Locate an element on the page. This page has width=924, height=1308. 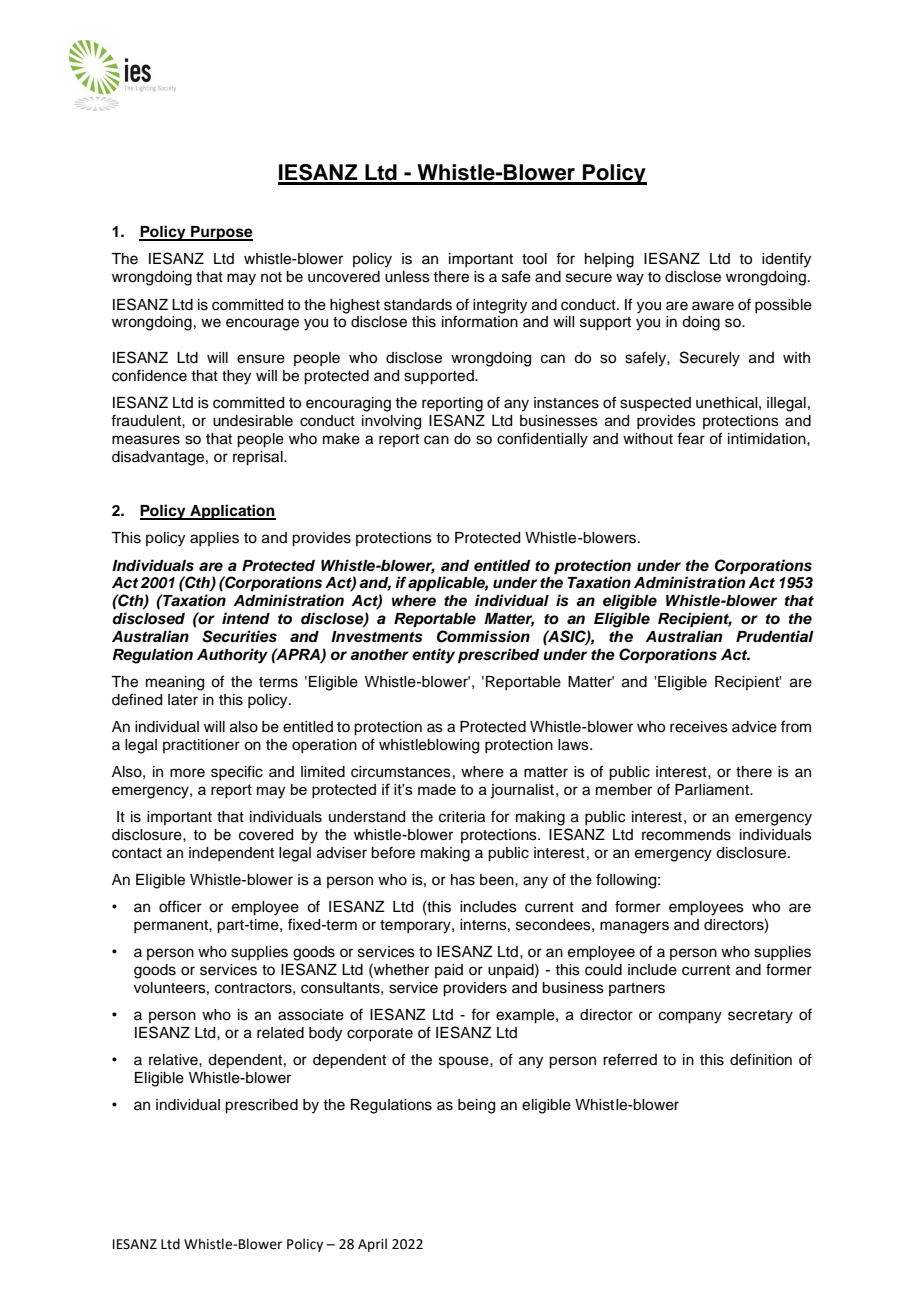
unless is located at coordinates (407, 277).
